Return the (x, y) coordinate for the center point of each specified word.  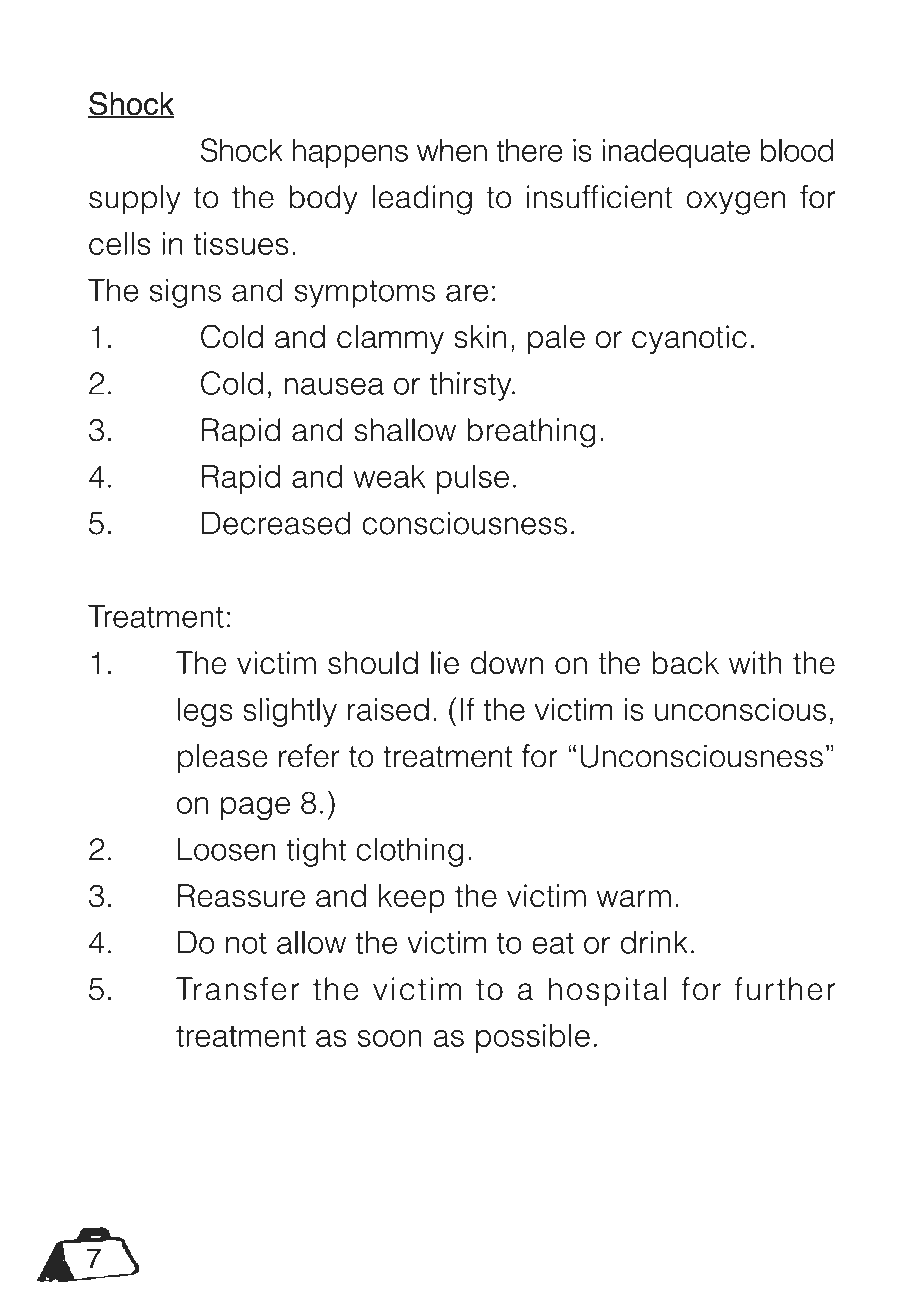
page (255, 808)
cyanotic (689, 339)
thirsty (471, 386)
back (685, 663)
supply (135, 200)
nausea (334, 386)
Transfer (237, 989)
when (452, 150)
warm (634, 898)
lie (445, 663)
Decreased (276, 523)
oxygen (735, 203)
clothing (410, 852)
